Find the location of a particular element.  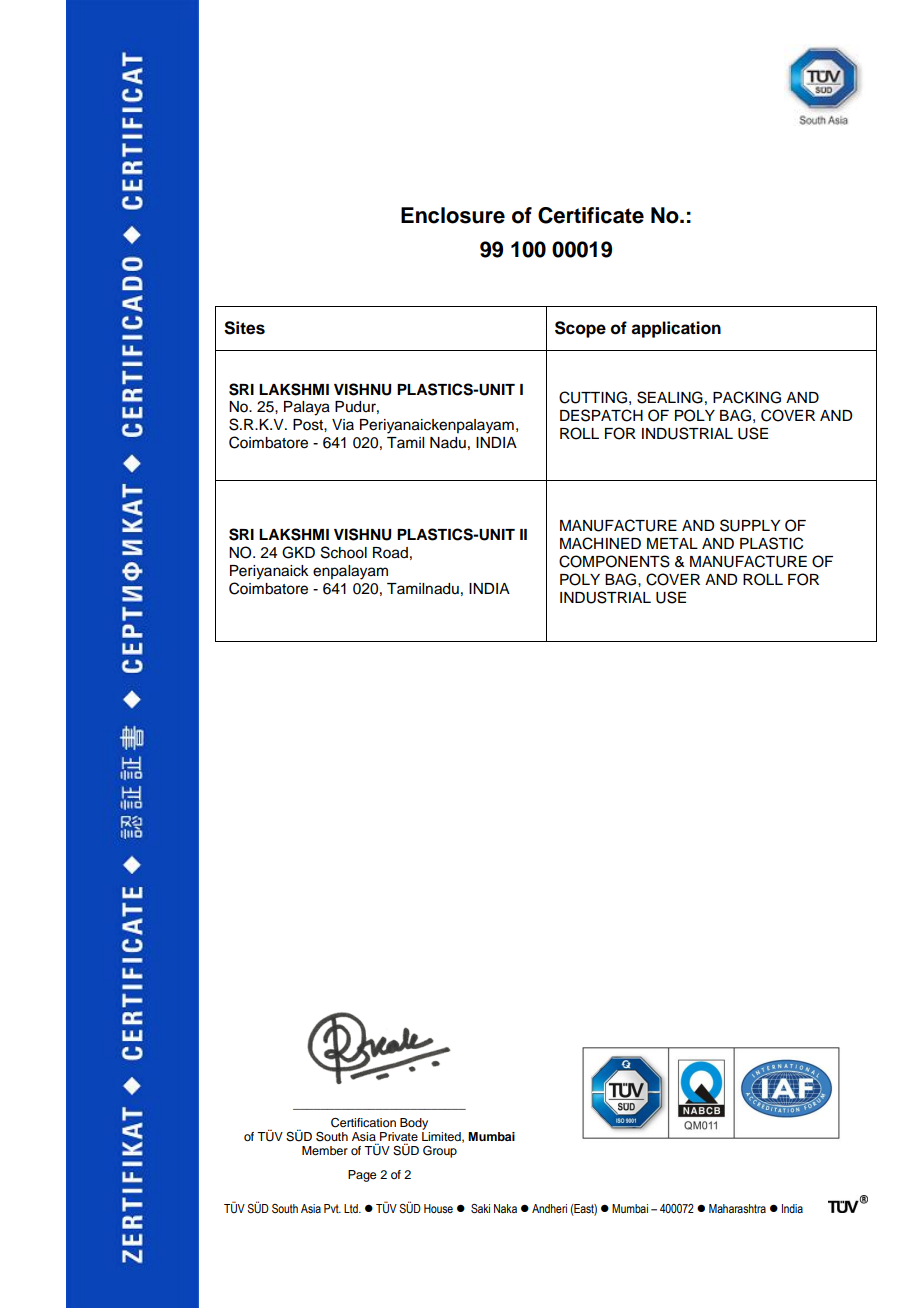

Certification is located at coordinates (363, 1123).
